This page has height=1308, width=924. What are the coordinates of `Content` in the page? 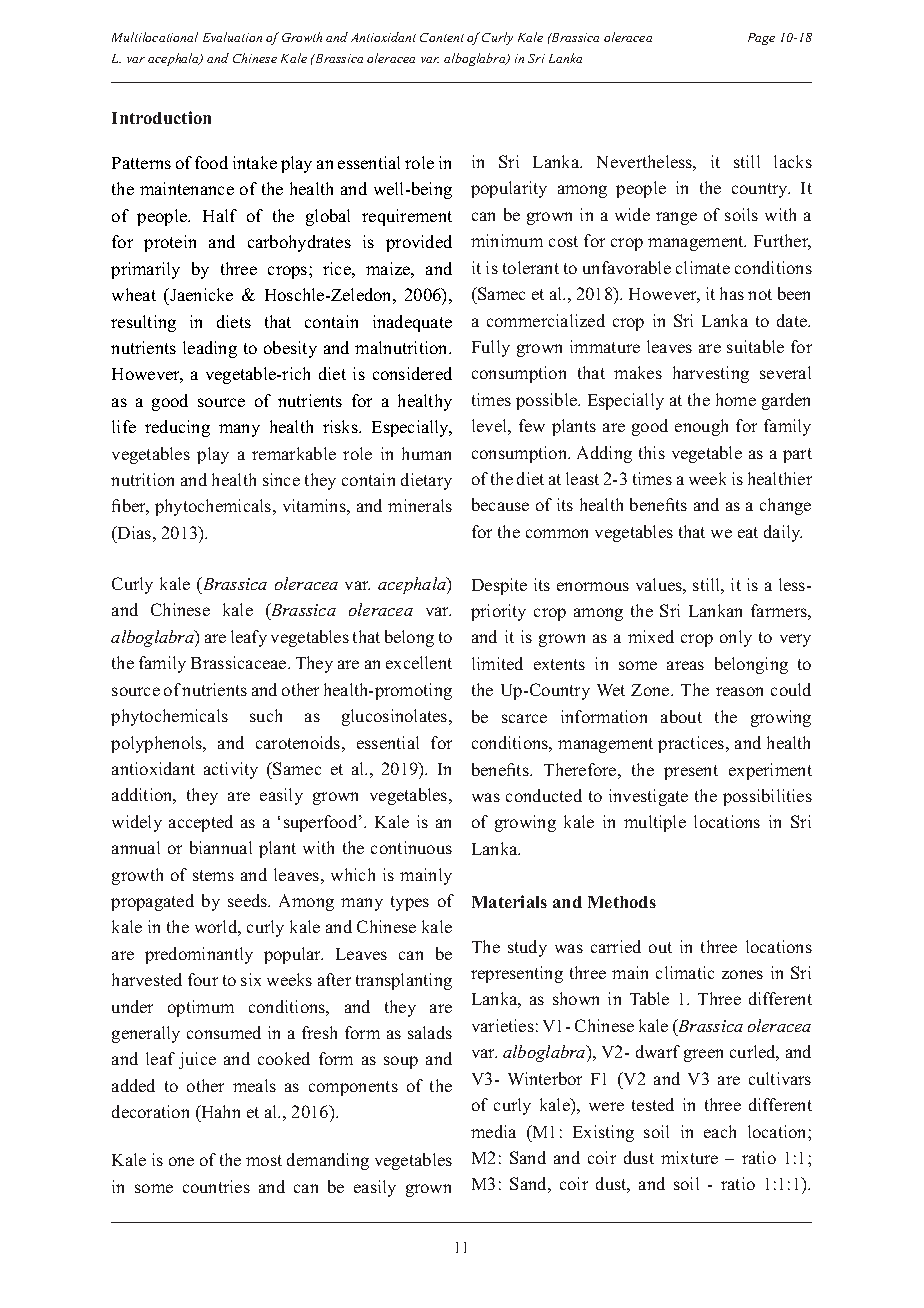 It's located at (442, 37).
